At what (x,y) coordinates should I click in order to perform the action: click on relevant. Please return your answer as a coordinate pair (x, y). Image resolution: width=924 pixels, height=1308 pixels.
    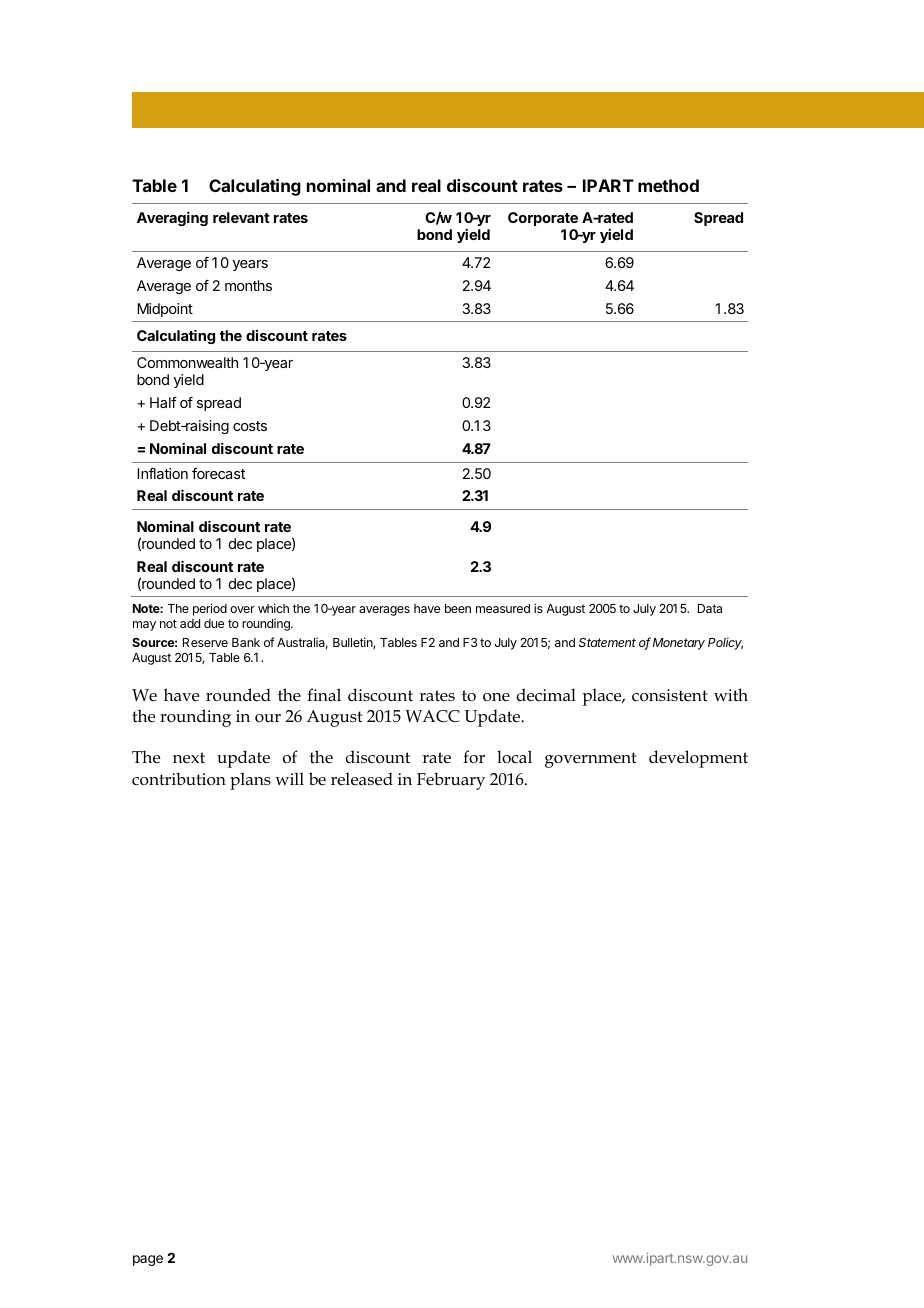
    Looking at the image, I should click on (241, 217).
